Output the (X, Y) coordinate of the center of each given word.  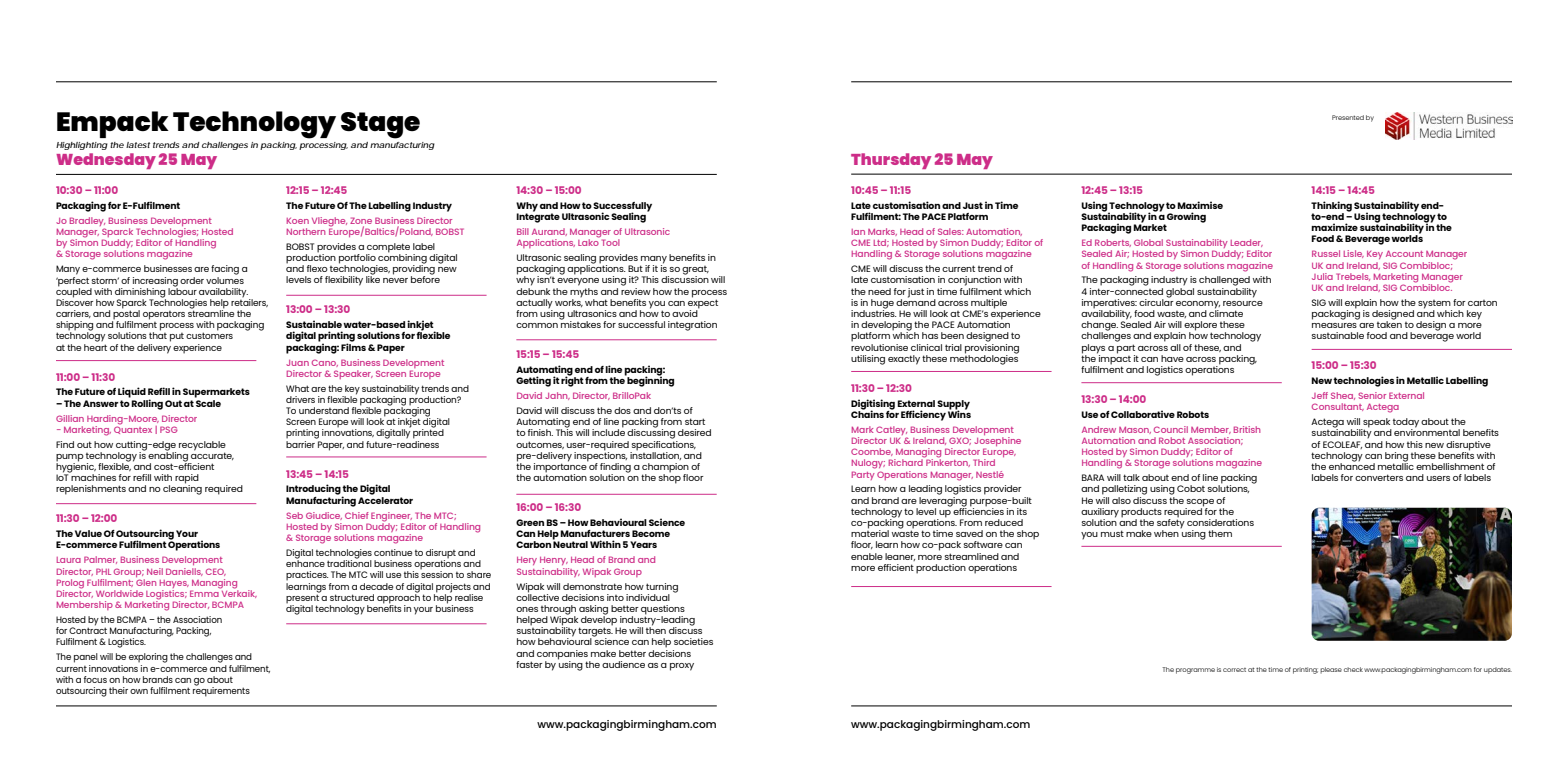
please (1331, 670)
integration (692, 326)
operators (164, 315)
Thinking (1331, 207)
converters (1379, 477)
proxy (682, 667)
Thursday (891, 161)
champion (665, 469)
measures (1334, 325)
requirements (221, 690)
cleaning (182, 489)
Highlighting (82, 146)
